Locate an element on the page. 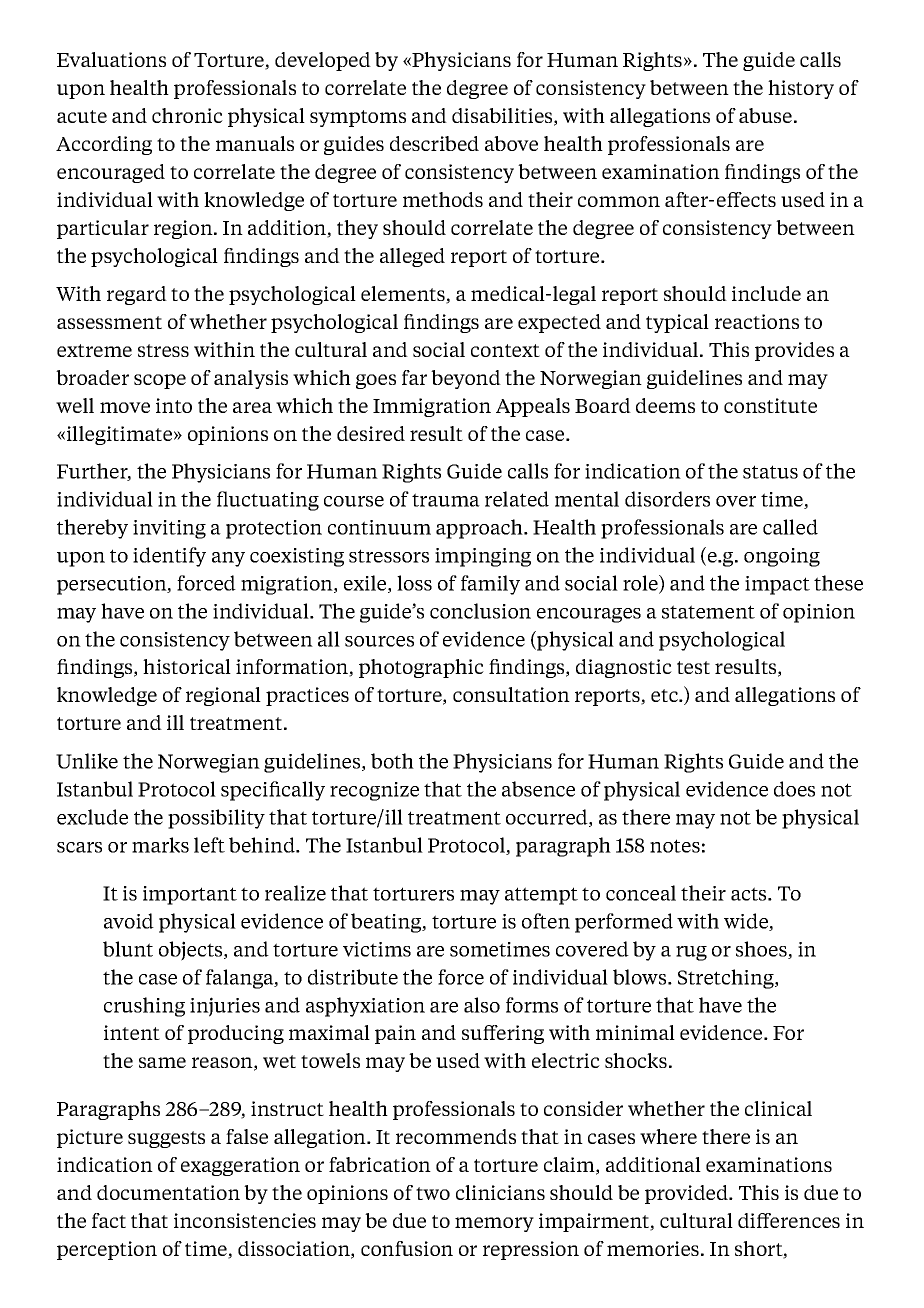 This document has width=924, height=1308. abuse is located at coordinates (765, 115).
